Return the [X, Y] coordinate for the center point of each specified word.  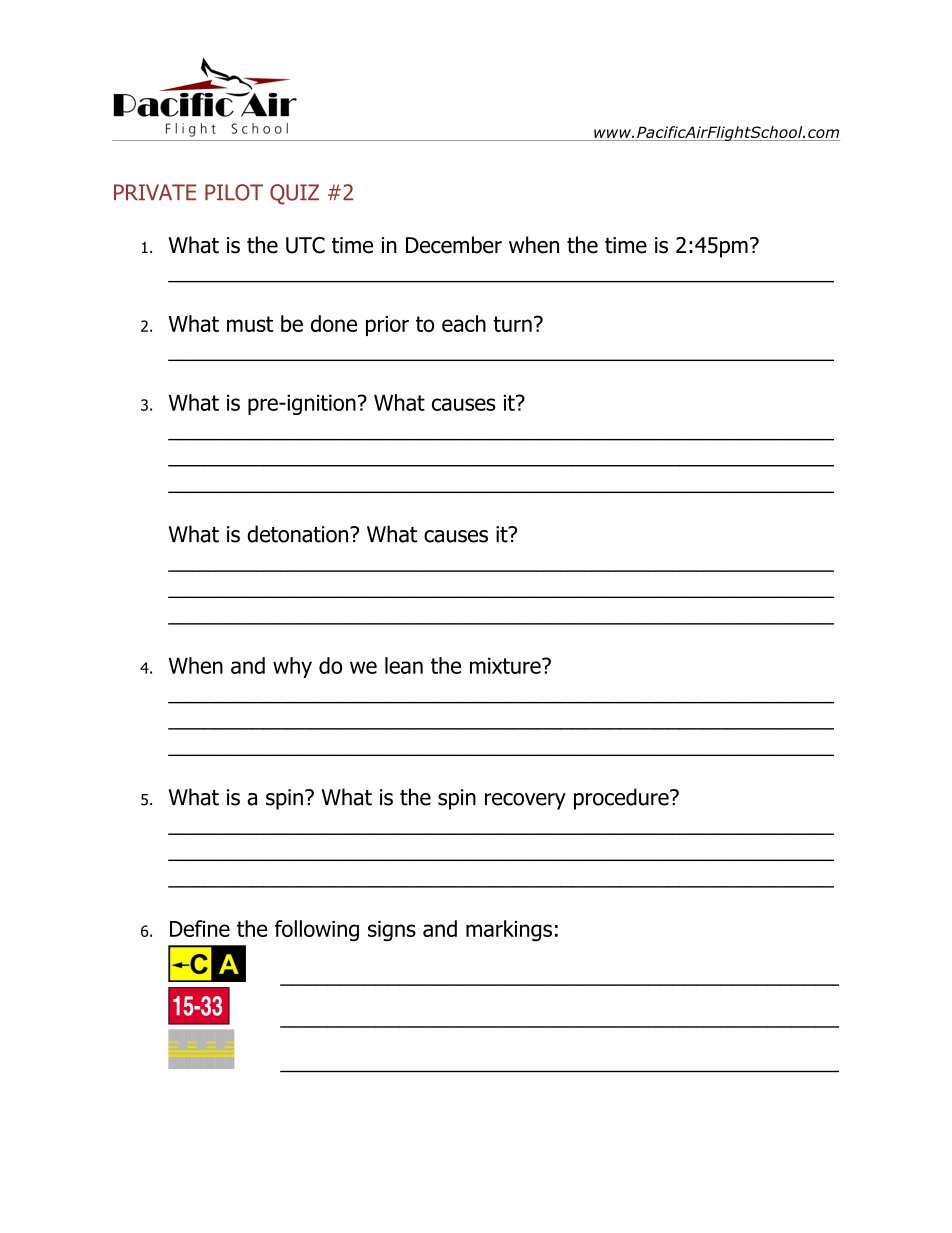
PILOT [234, 192]
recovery [525, 801]
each [464, 323]
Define [200, 928]
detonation [299, 534]
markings [509, 931]
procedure [622, 799]
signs [392, 931]
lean [404, 665]
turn [512, 324]
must [250, 324]
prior [387, 326]
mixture [506, 665]
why [292, 667]
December [454, 245]
